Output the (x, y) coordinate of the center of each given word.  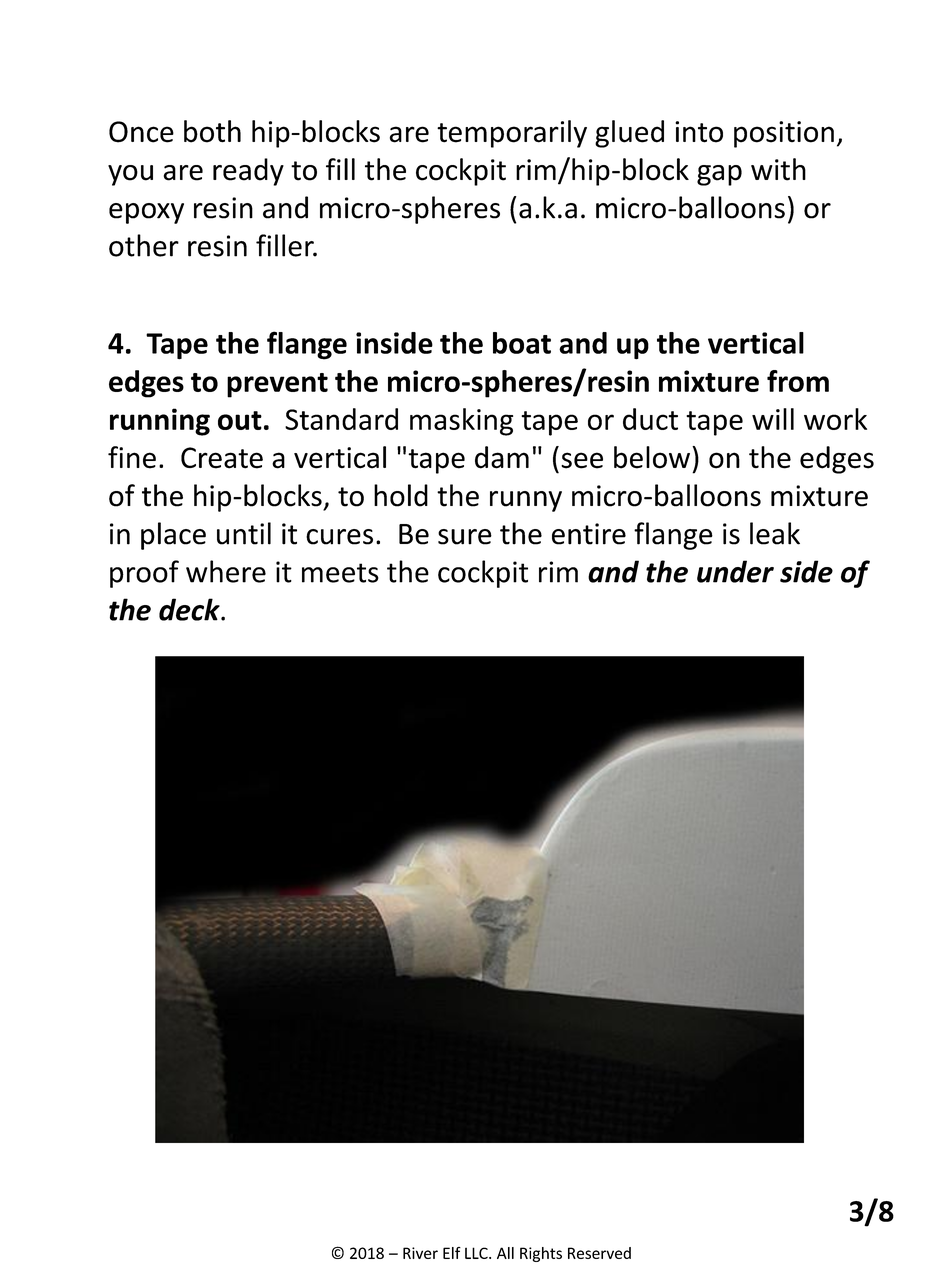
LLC (477, 1253)
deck (190, 609)
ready (248, 172)
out (240, 420)
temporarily (512, 134)
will (773, 419)
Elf (452, 1253)
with (778, 169)
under (735, 571)
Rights (541, 1254)
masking (461, 422)
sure (465, 537)
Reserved (599, 1253)
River (420, 1253)
